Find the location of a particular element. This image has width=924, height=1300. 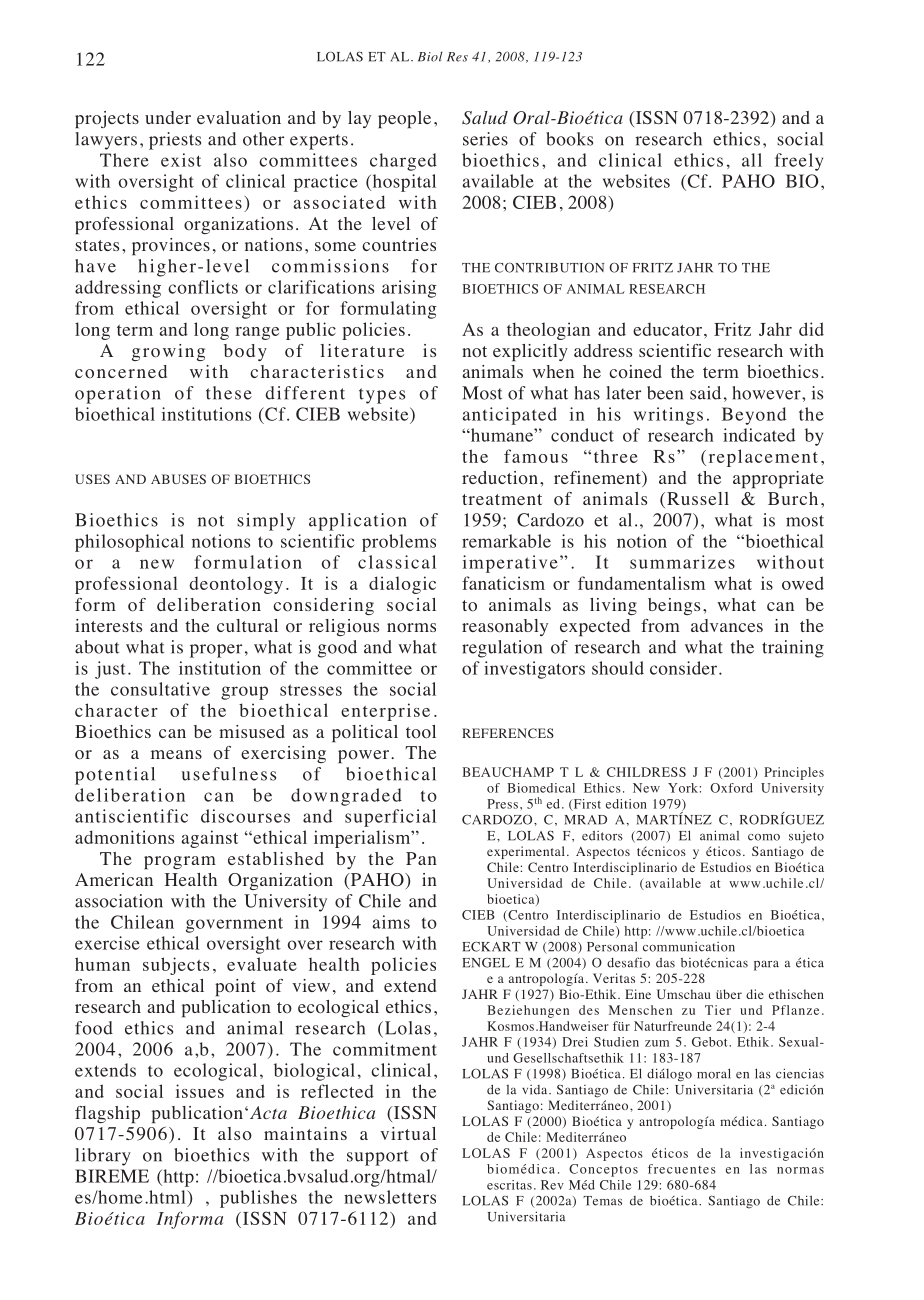

communication is located at coordinates (689, 947).
